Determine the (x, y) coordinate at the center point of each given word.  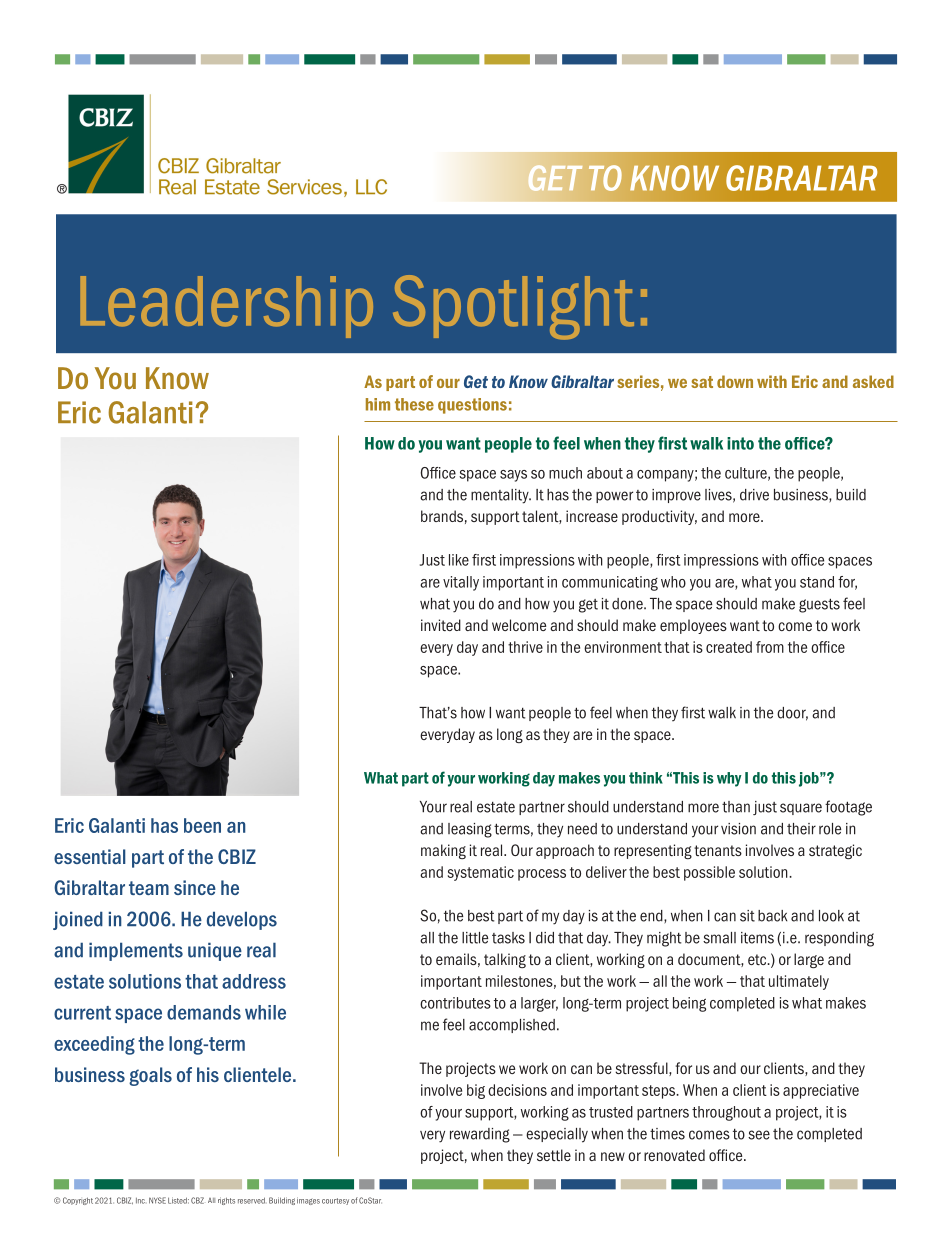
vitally (461, 583)
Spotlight (513, 307)
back (772, 916)
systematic (481, 873)
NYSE (157, 1200)
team (149, 888)
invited (441, 625)
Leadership (226, 307)
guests (819, 605)
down (735, 381)
